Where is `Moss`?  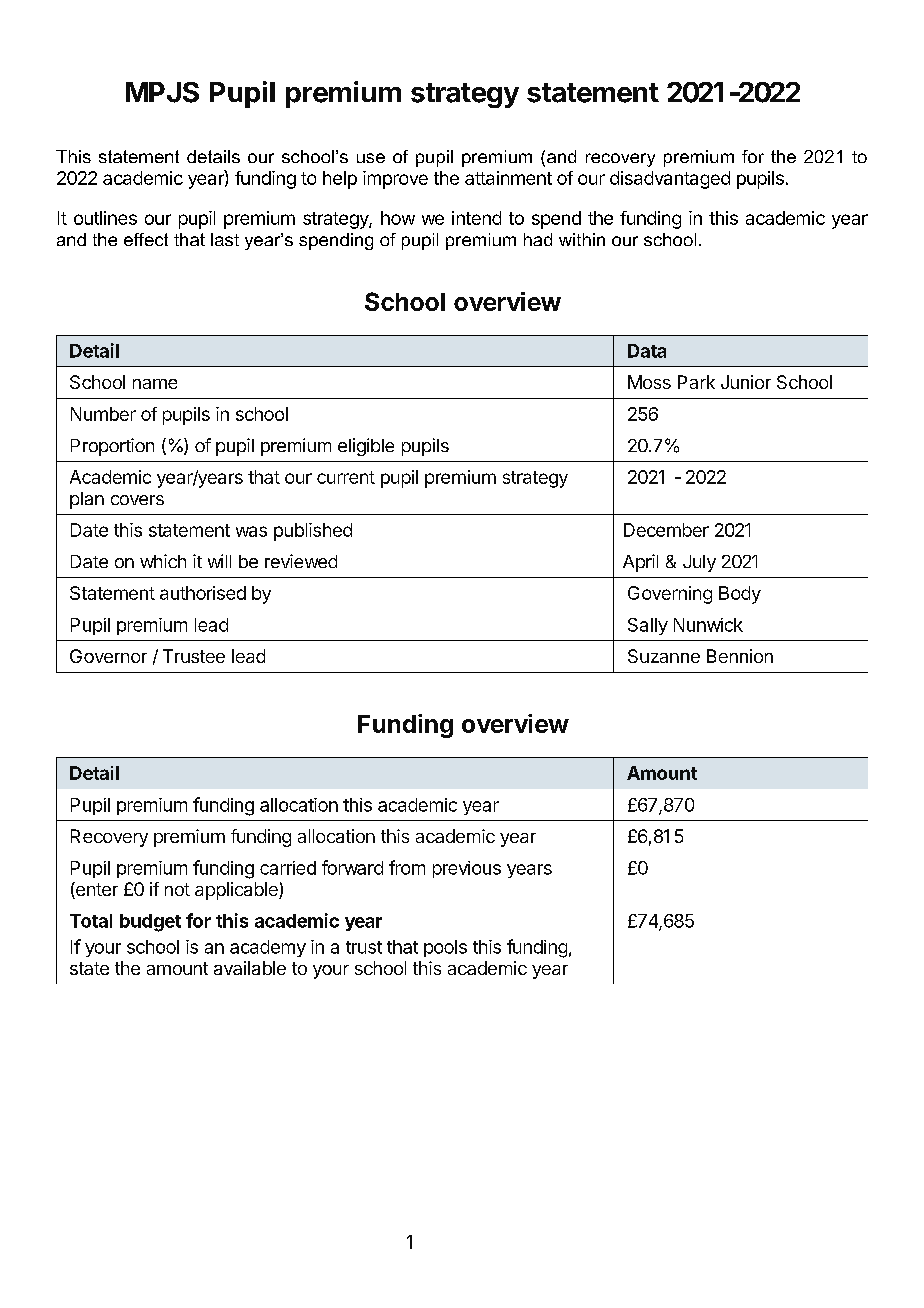 Moss is located at coordinates (649, 382).
